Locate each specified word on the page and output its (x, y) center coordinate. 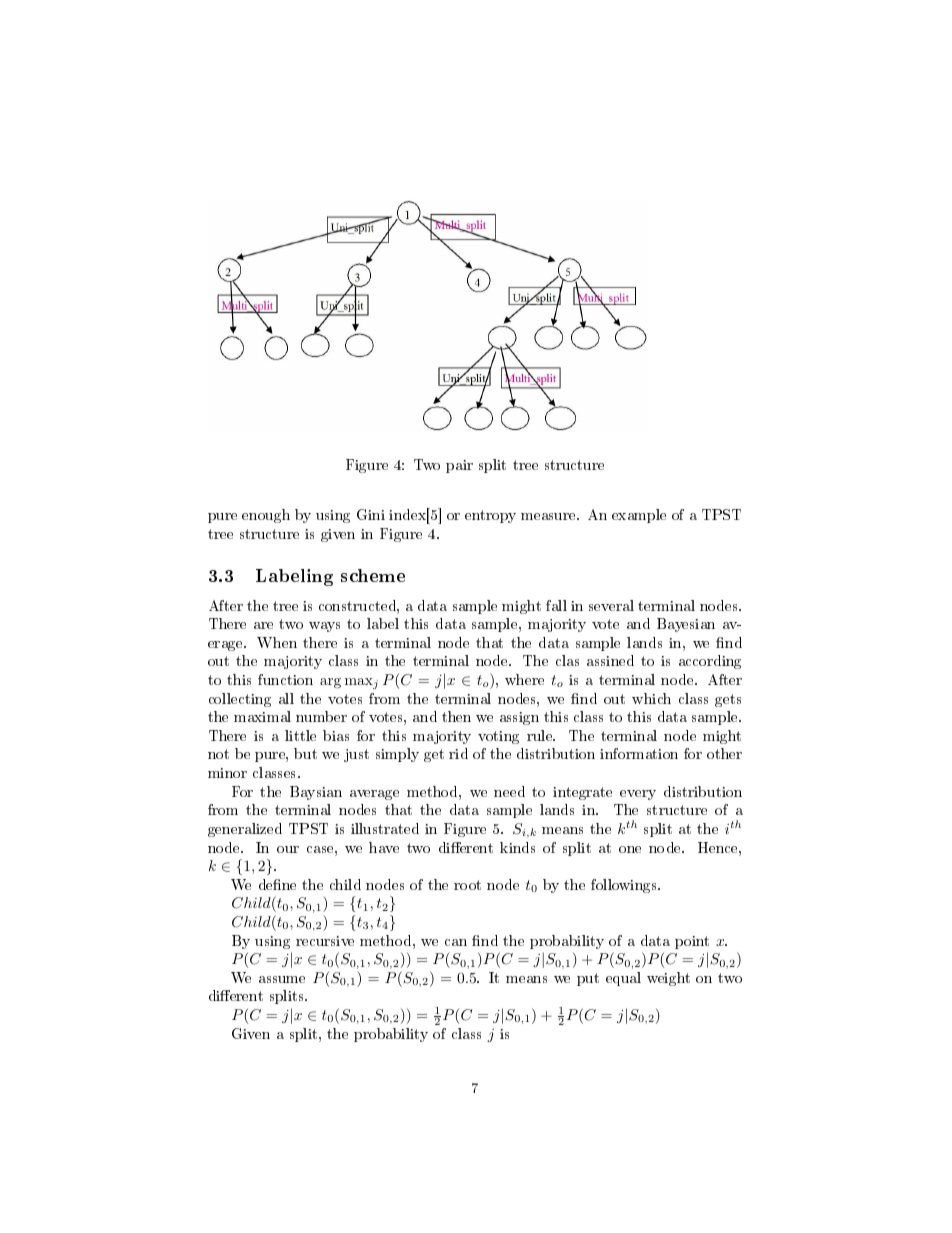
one (630, 849)
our (288, 849)
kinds (517, 847)
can (456, 942)
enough (266, 516)
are (263, 625)
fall (556, 605)
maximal (262, 716)
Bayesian (686, 625)
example (639, 516)
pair (459, 466)
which (651, 698)
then (456, 716)
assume (282, 979)
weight (668, 979)
